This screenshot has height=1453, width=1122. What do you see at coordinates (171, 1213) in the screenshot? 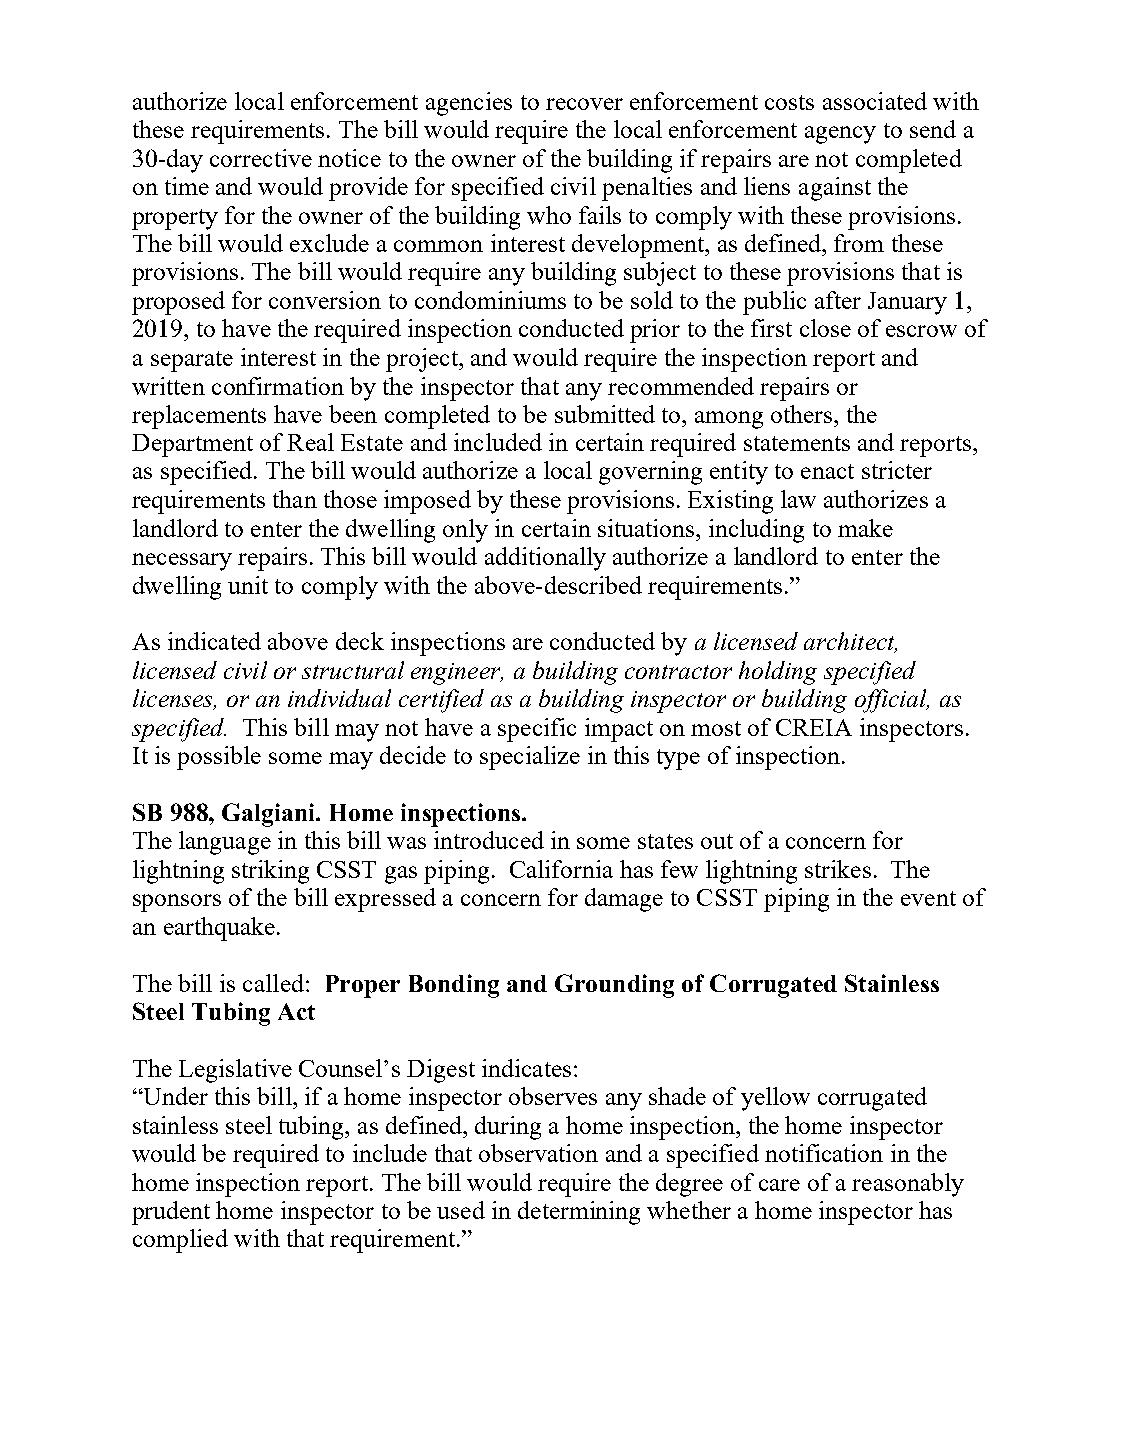
I see `prudent` at bounding box center [171, 1213].
